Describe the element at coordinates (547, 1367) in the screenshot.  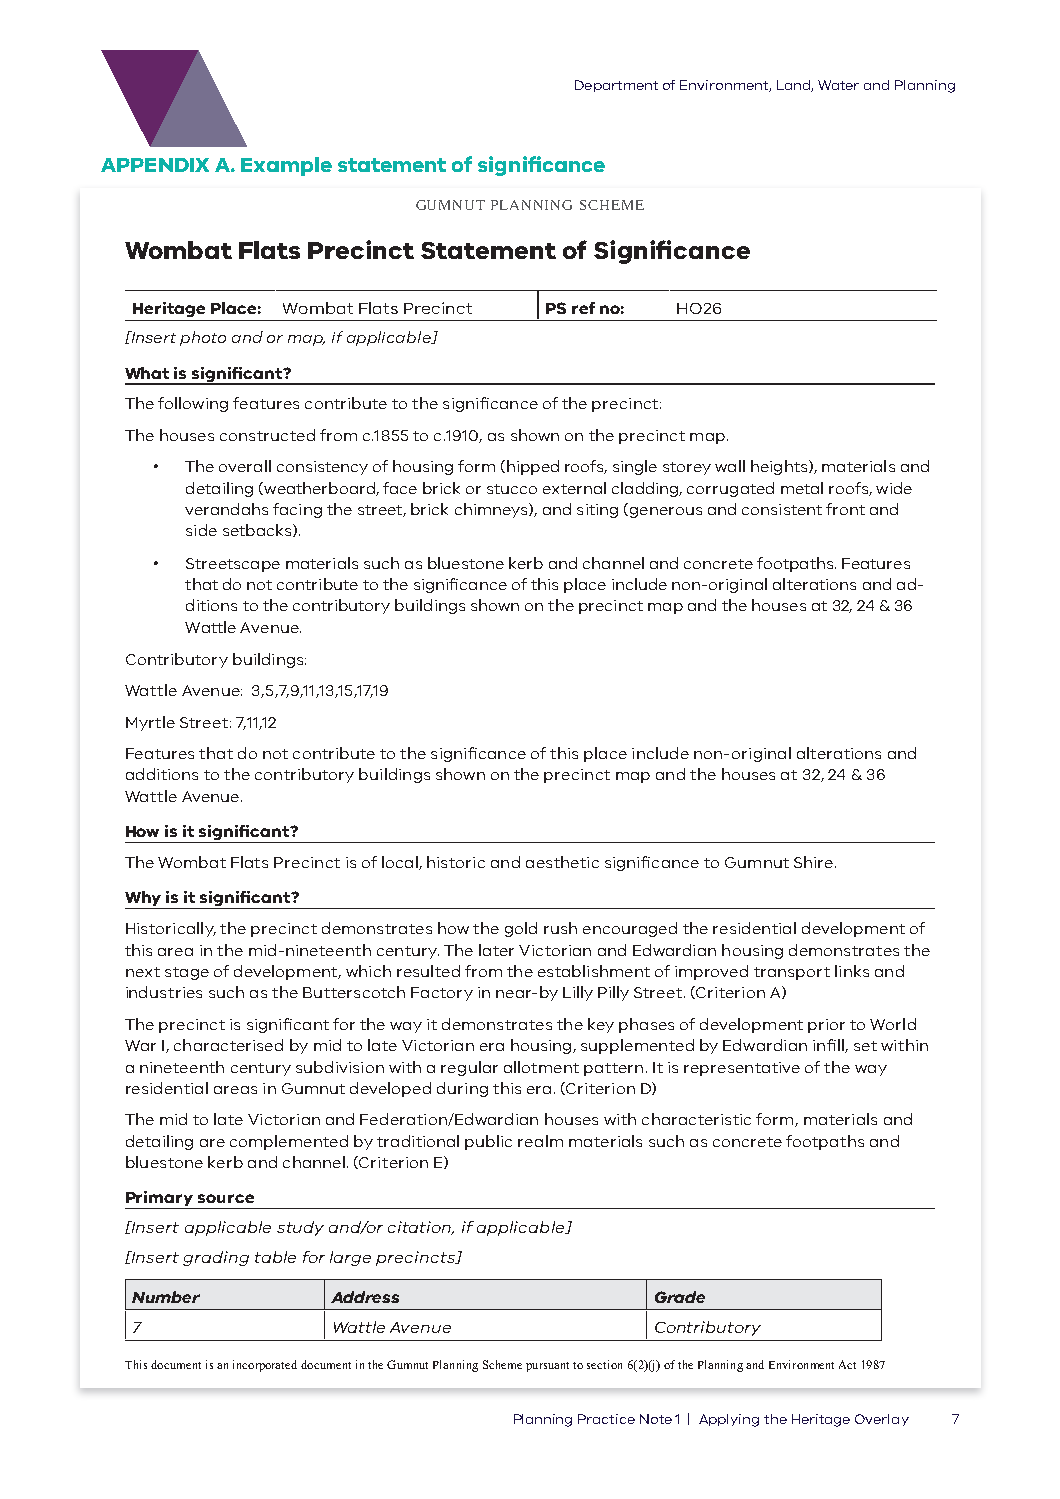
I see `pursuant` at that location.
